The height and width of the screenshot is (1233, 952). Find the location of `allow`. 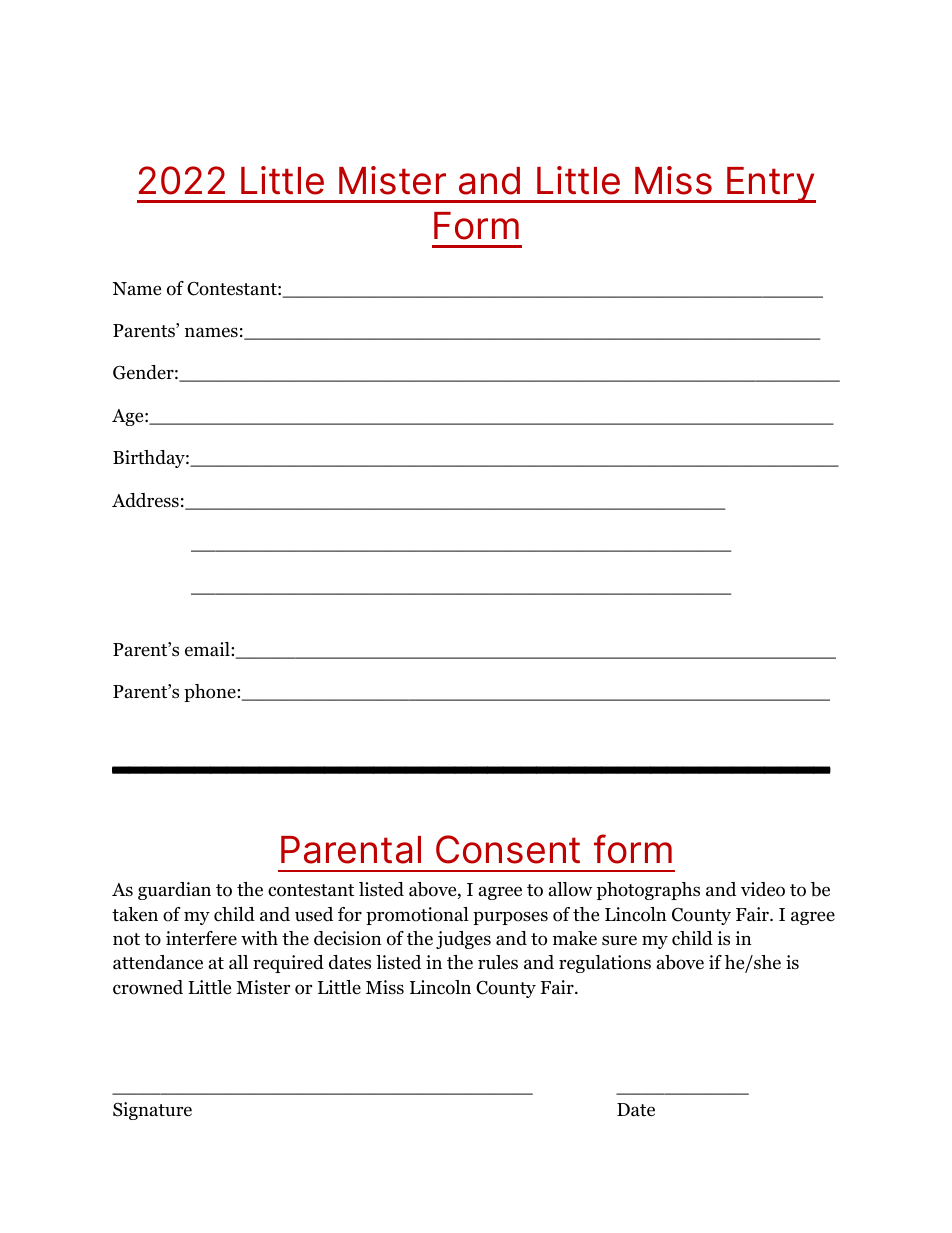

allow is located at coordinates (570, 889).
